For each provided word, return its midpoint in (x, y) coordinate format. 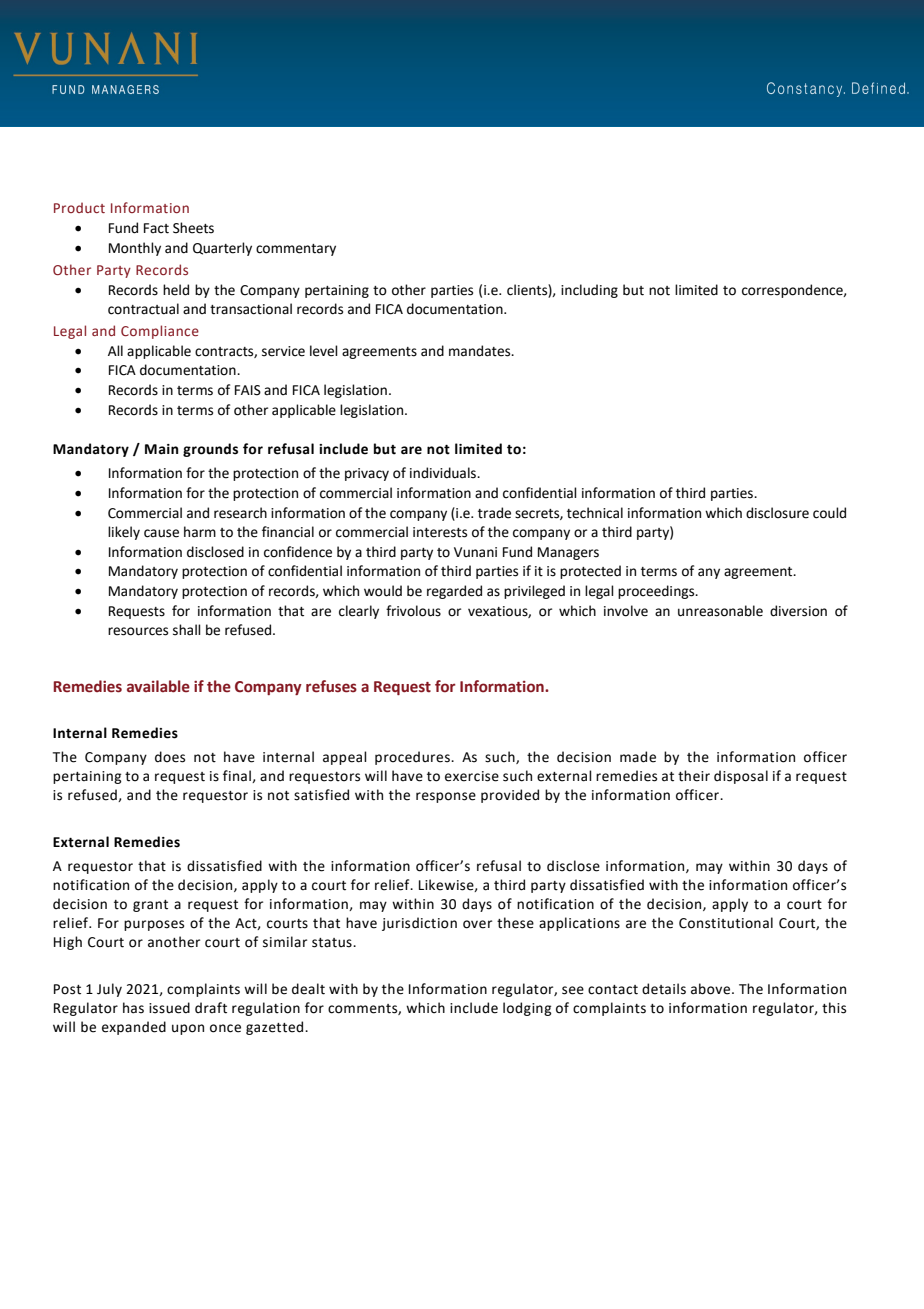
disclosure (777, 513)
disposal (741, 777)
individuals (444, 473)
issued (169, 1008)
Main (161, 449)
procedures (413, 758)
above (712, 989)
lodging (527, 1009)
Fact (156, 228)
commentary (296, 250)
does (170, 757)
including (589, 291)
